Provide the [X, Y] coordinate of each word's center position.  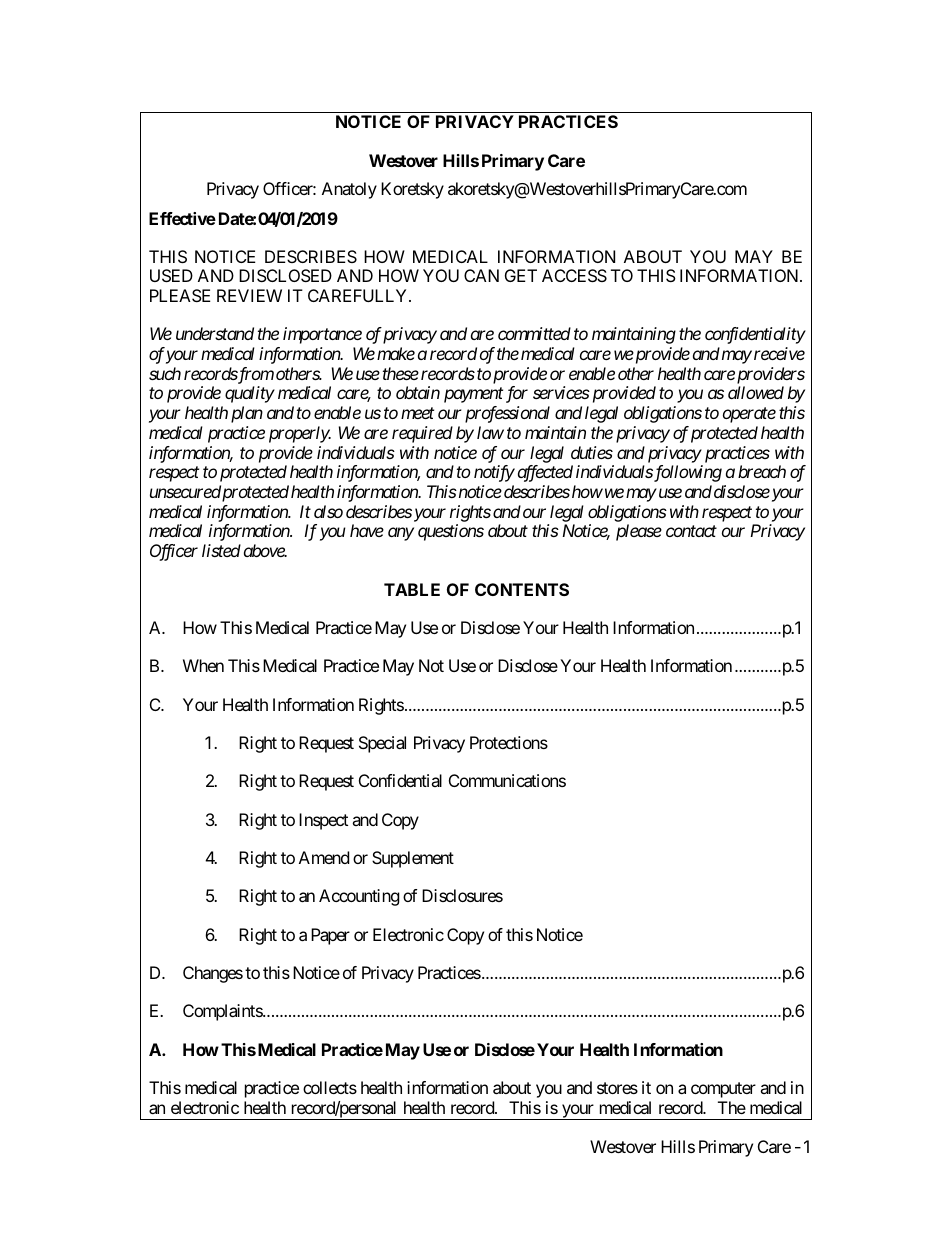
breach [762, 471]
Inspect [323, 821]
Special [382, 744]
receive [779, 353]
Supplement [413, 859]
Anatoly [349, 190]
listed [221, 550]
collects [330, 1087]
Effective [182, 218]
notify [494, 473]
